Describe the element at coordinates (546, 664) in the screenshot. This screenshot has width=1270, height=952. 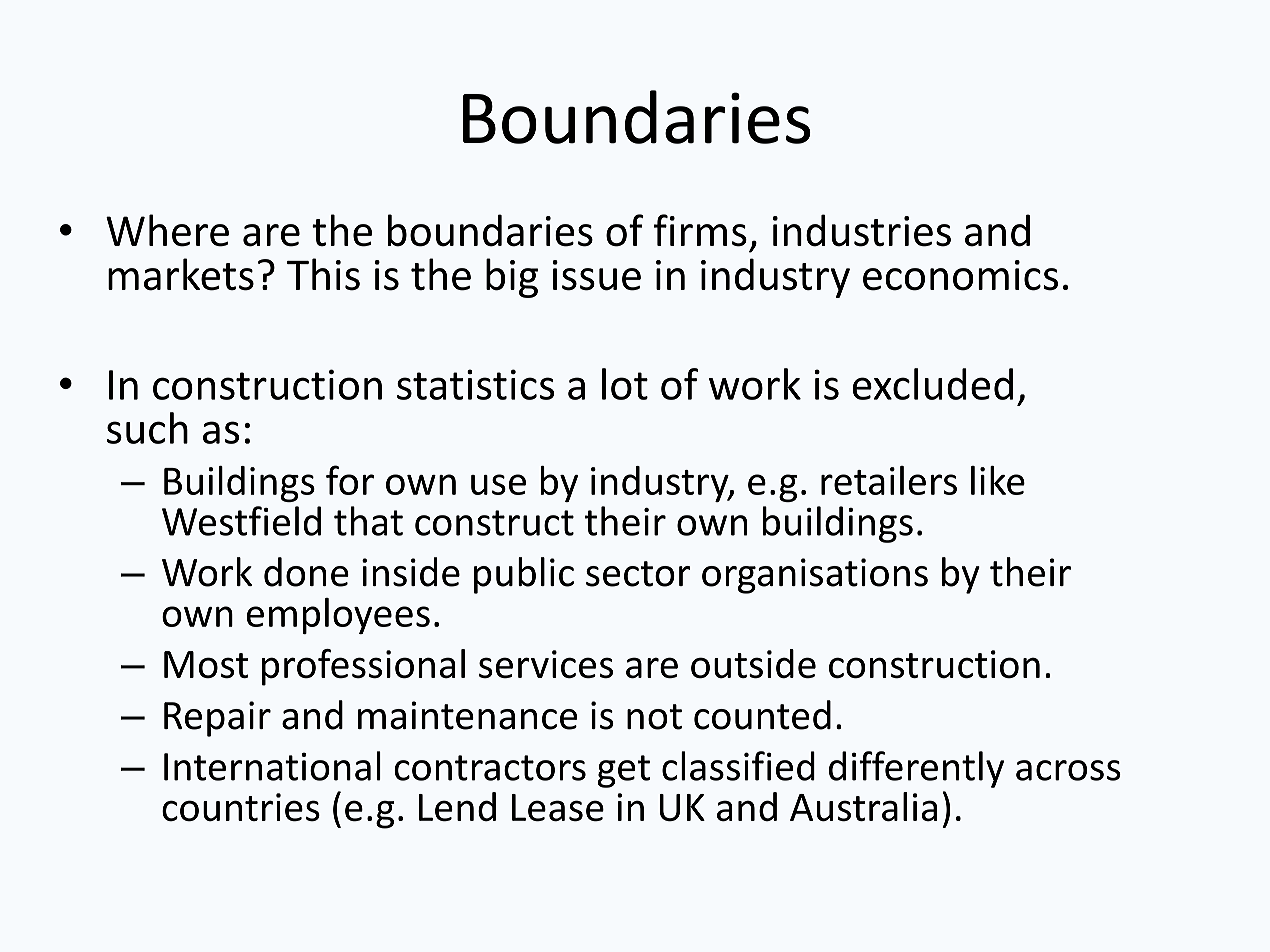
I see `services` at that location.
